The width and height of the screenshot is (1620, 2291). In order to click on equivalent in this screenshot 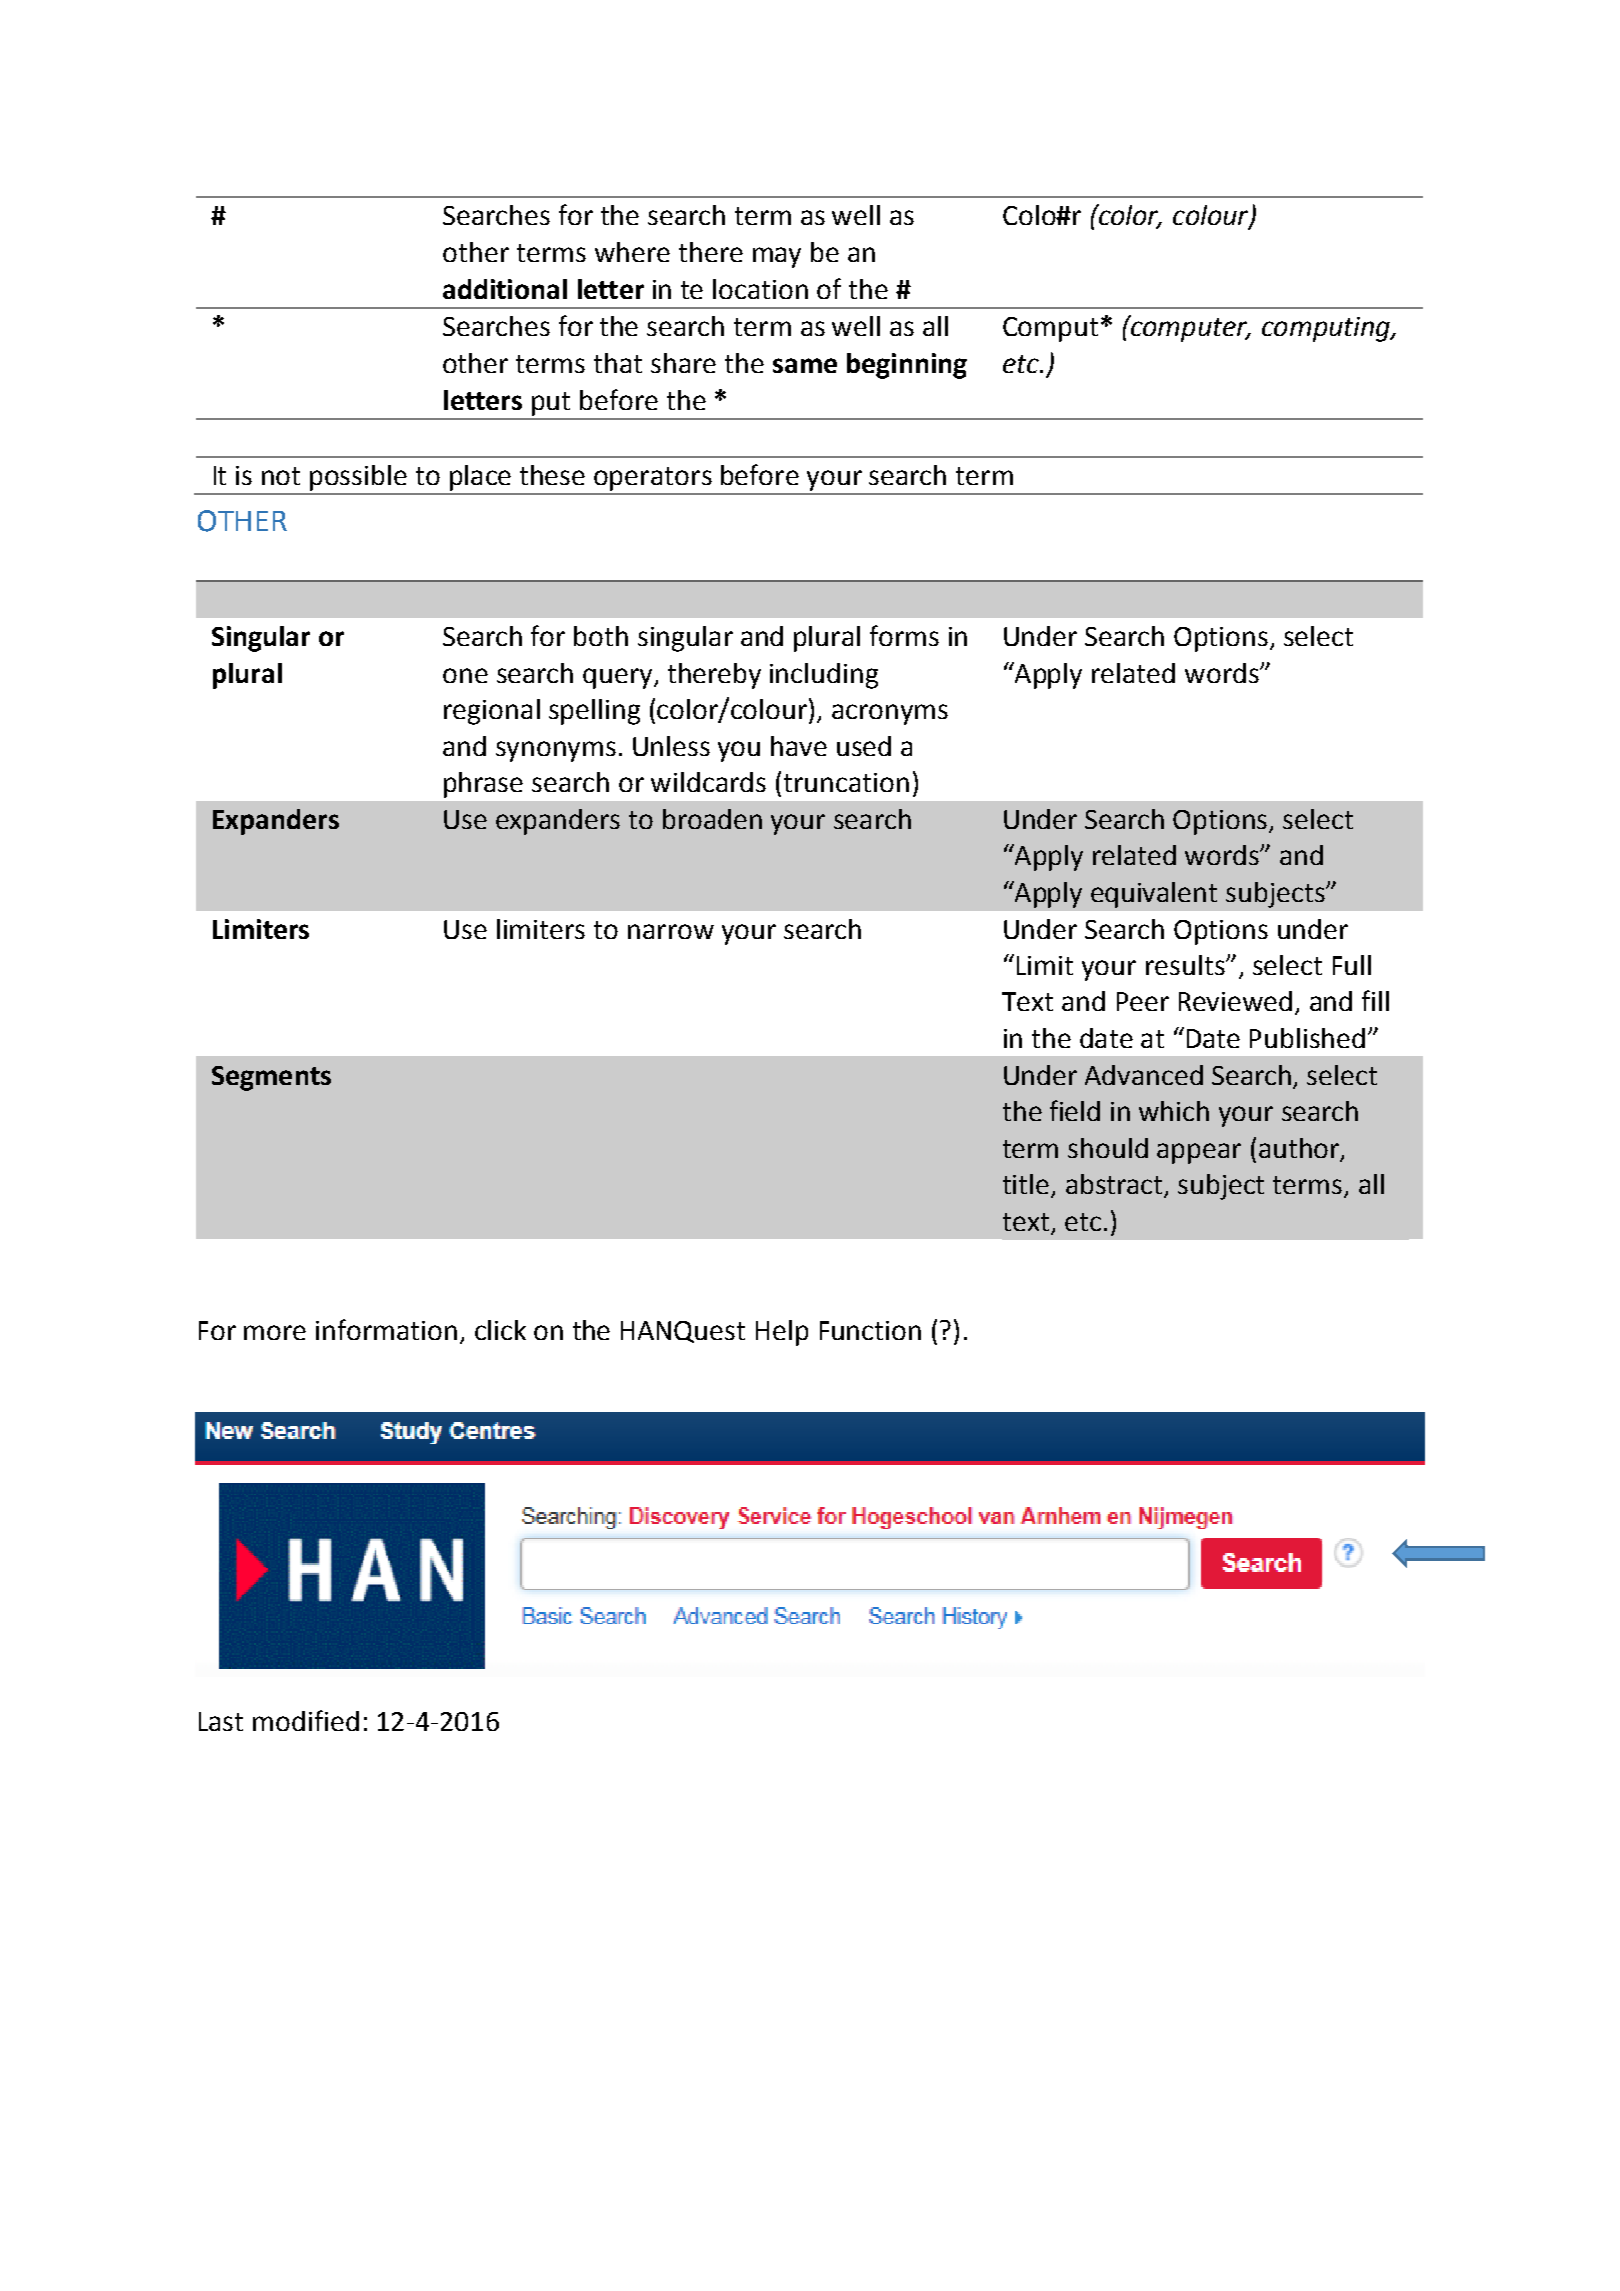, I will do `click(1154, 895)`.
